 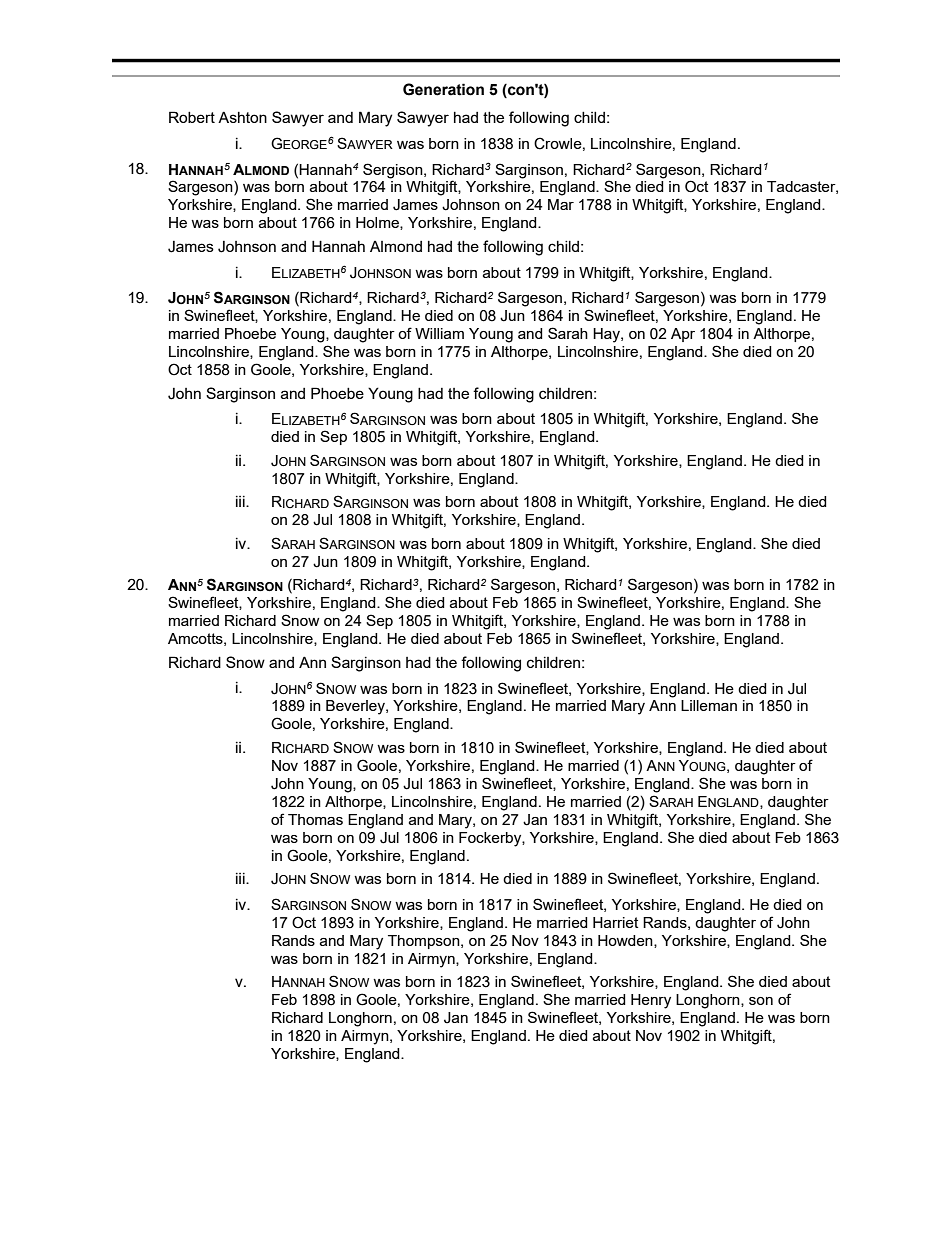 I want to click on Thomas, so click(x=315, y=819).
